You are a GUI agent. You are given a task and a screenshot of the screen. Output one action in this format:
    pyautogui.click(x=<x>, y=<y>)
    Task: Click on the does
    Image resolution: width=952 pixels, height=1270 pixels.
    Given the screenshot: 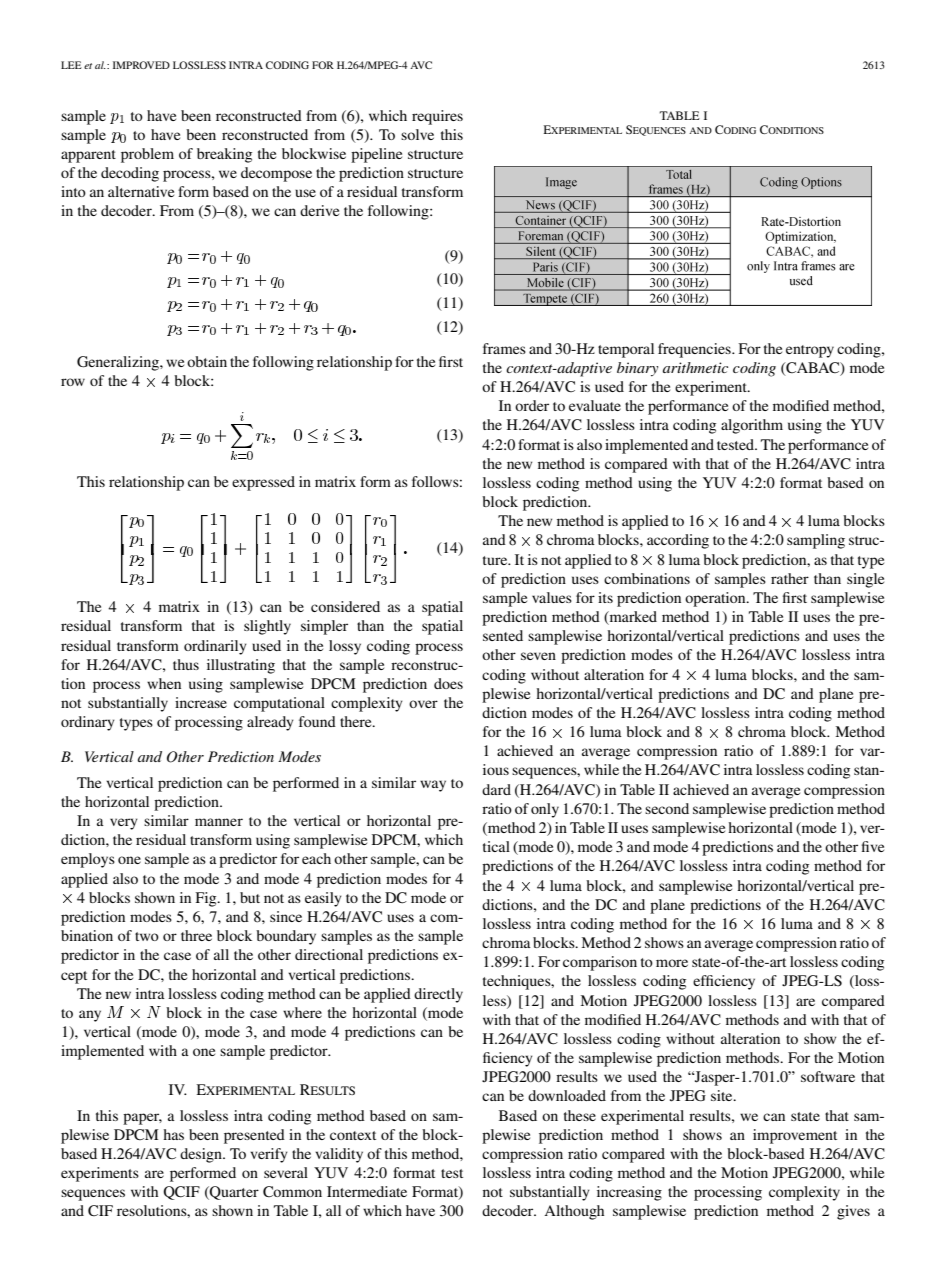 What is the action you would take?
    pyautogui.click(x=448, y=683)
